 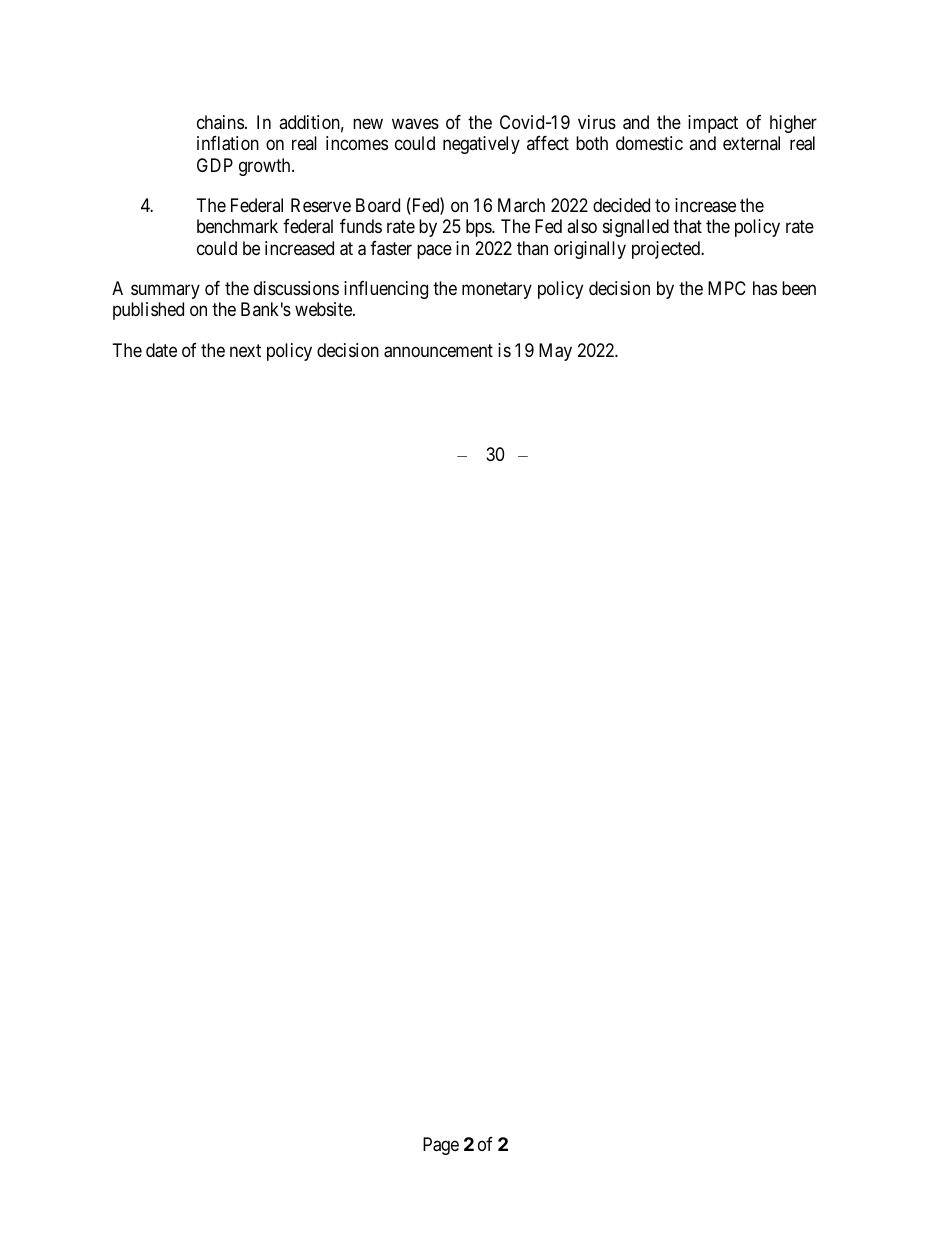 What do you see at coordinates (727, 288) in the image?
I see `MPC` at bounding box center [727, 288].
